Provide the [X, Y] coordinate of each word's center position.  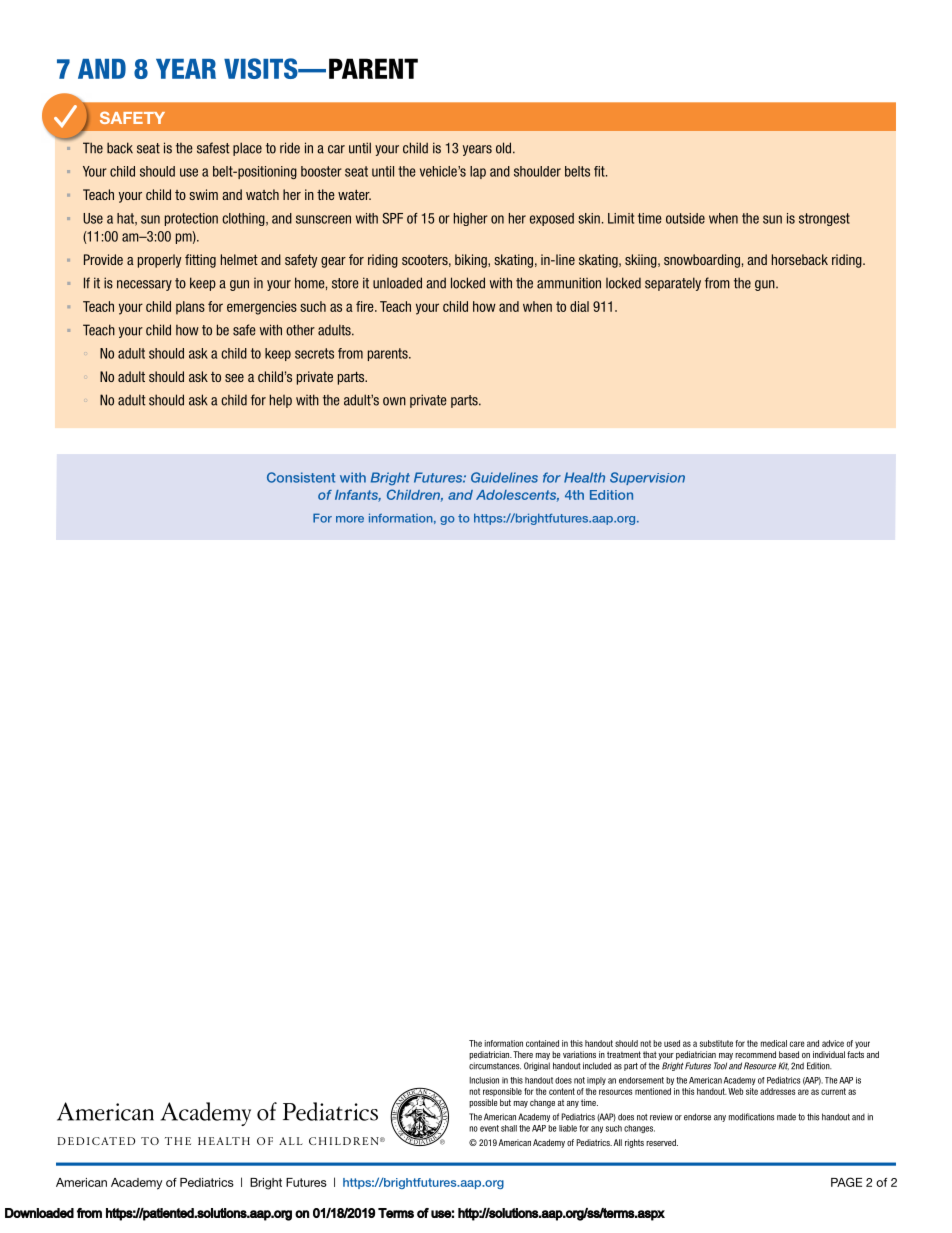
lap [478, 172]
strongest [824, 219]
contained [542, 1043]
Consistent [301, 477]
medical [774, 1043]
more [350, 519]
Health [584, 477]
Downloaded [39, 1213]
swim [204, 194]
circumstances [495, 1066]
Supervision [647, 478]
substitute [716, 1043]
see [234, 378]
